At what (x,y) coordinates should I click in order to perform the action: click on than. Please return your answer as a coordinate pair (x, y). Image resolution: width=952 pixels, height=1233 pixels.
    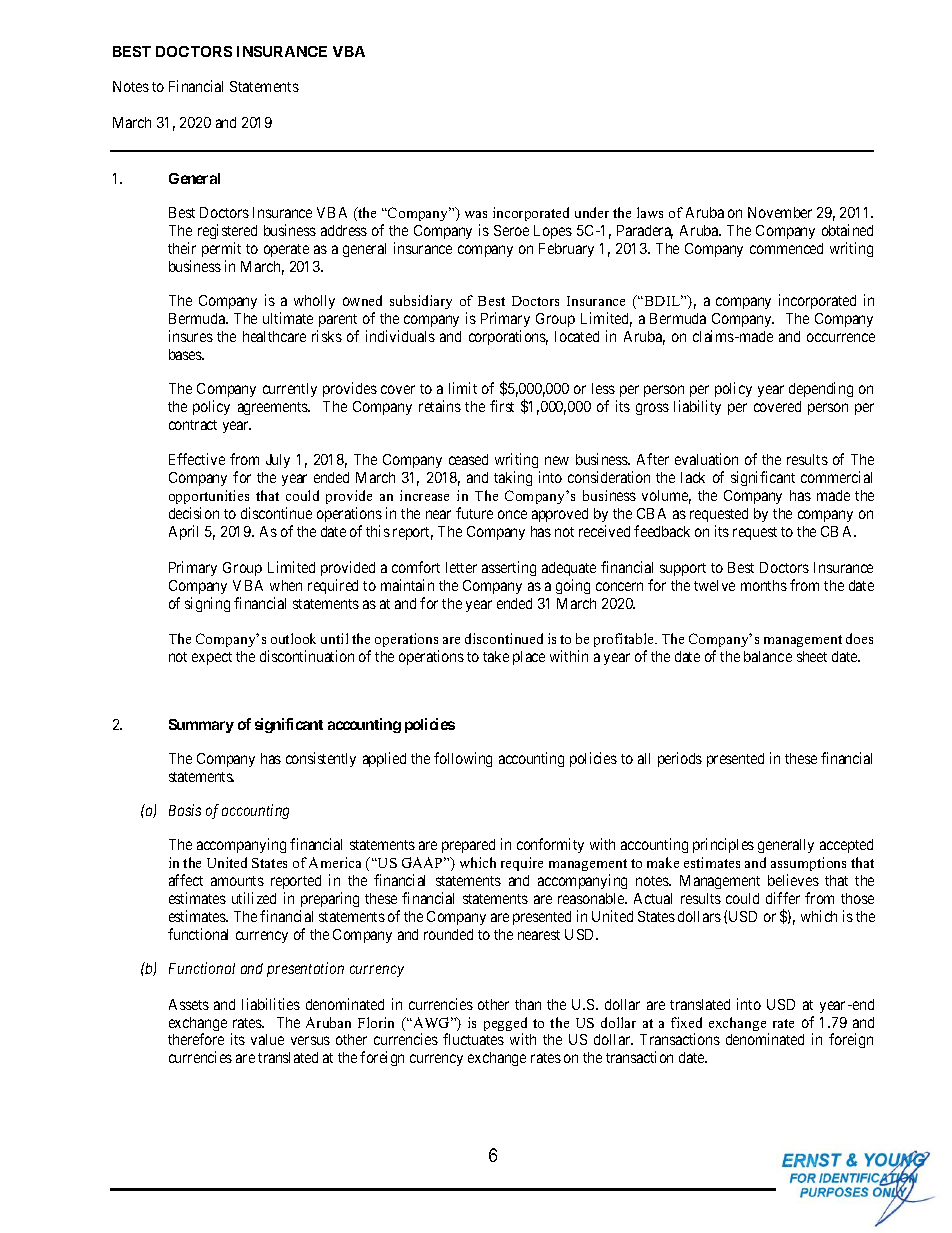
    Looking at the image, I should click on (528, 1004).
